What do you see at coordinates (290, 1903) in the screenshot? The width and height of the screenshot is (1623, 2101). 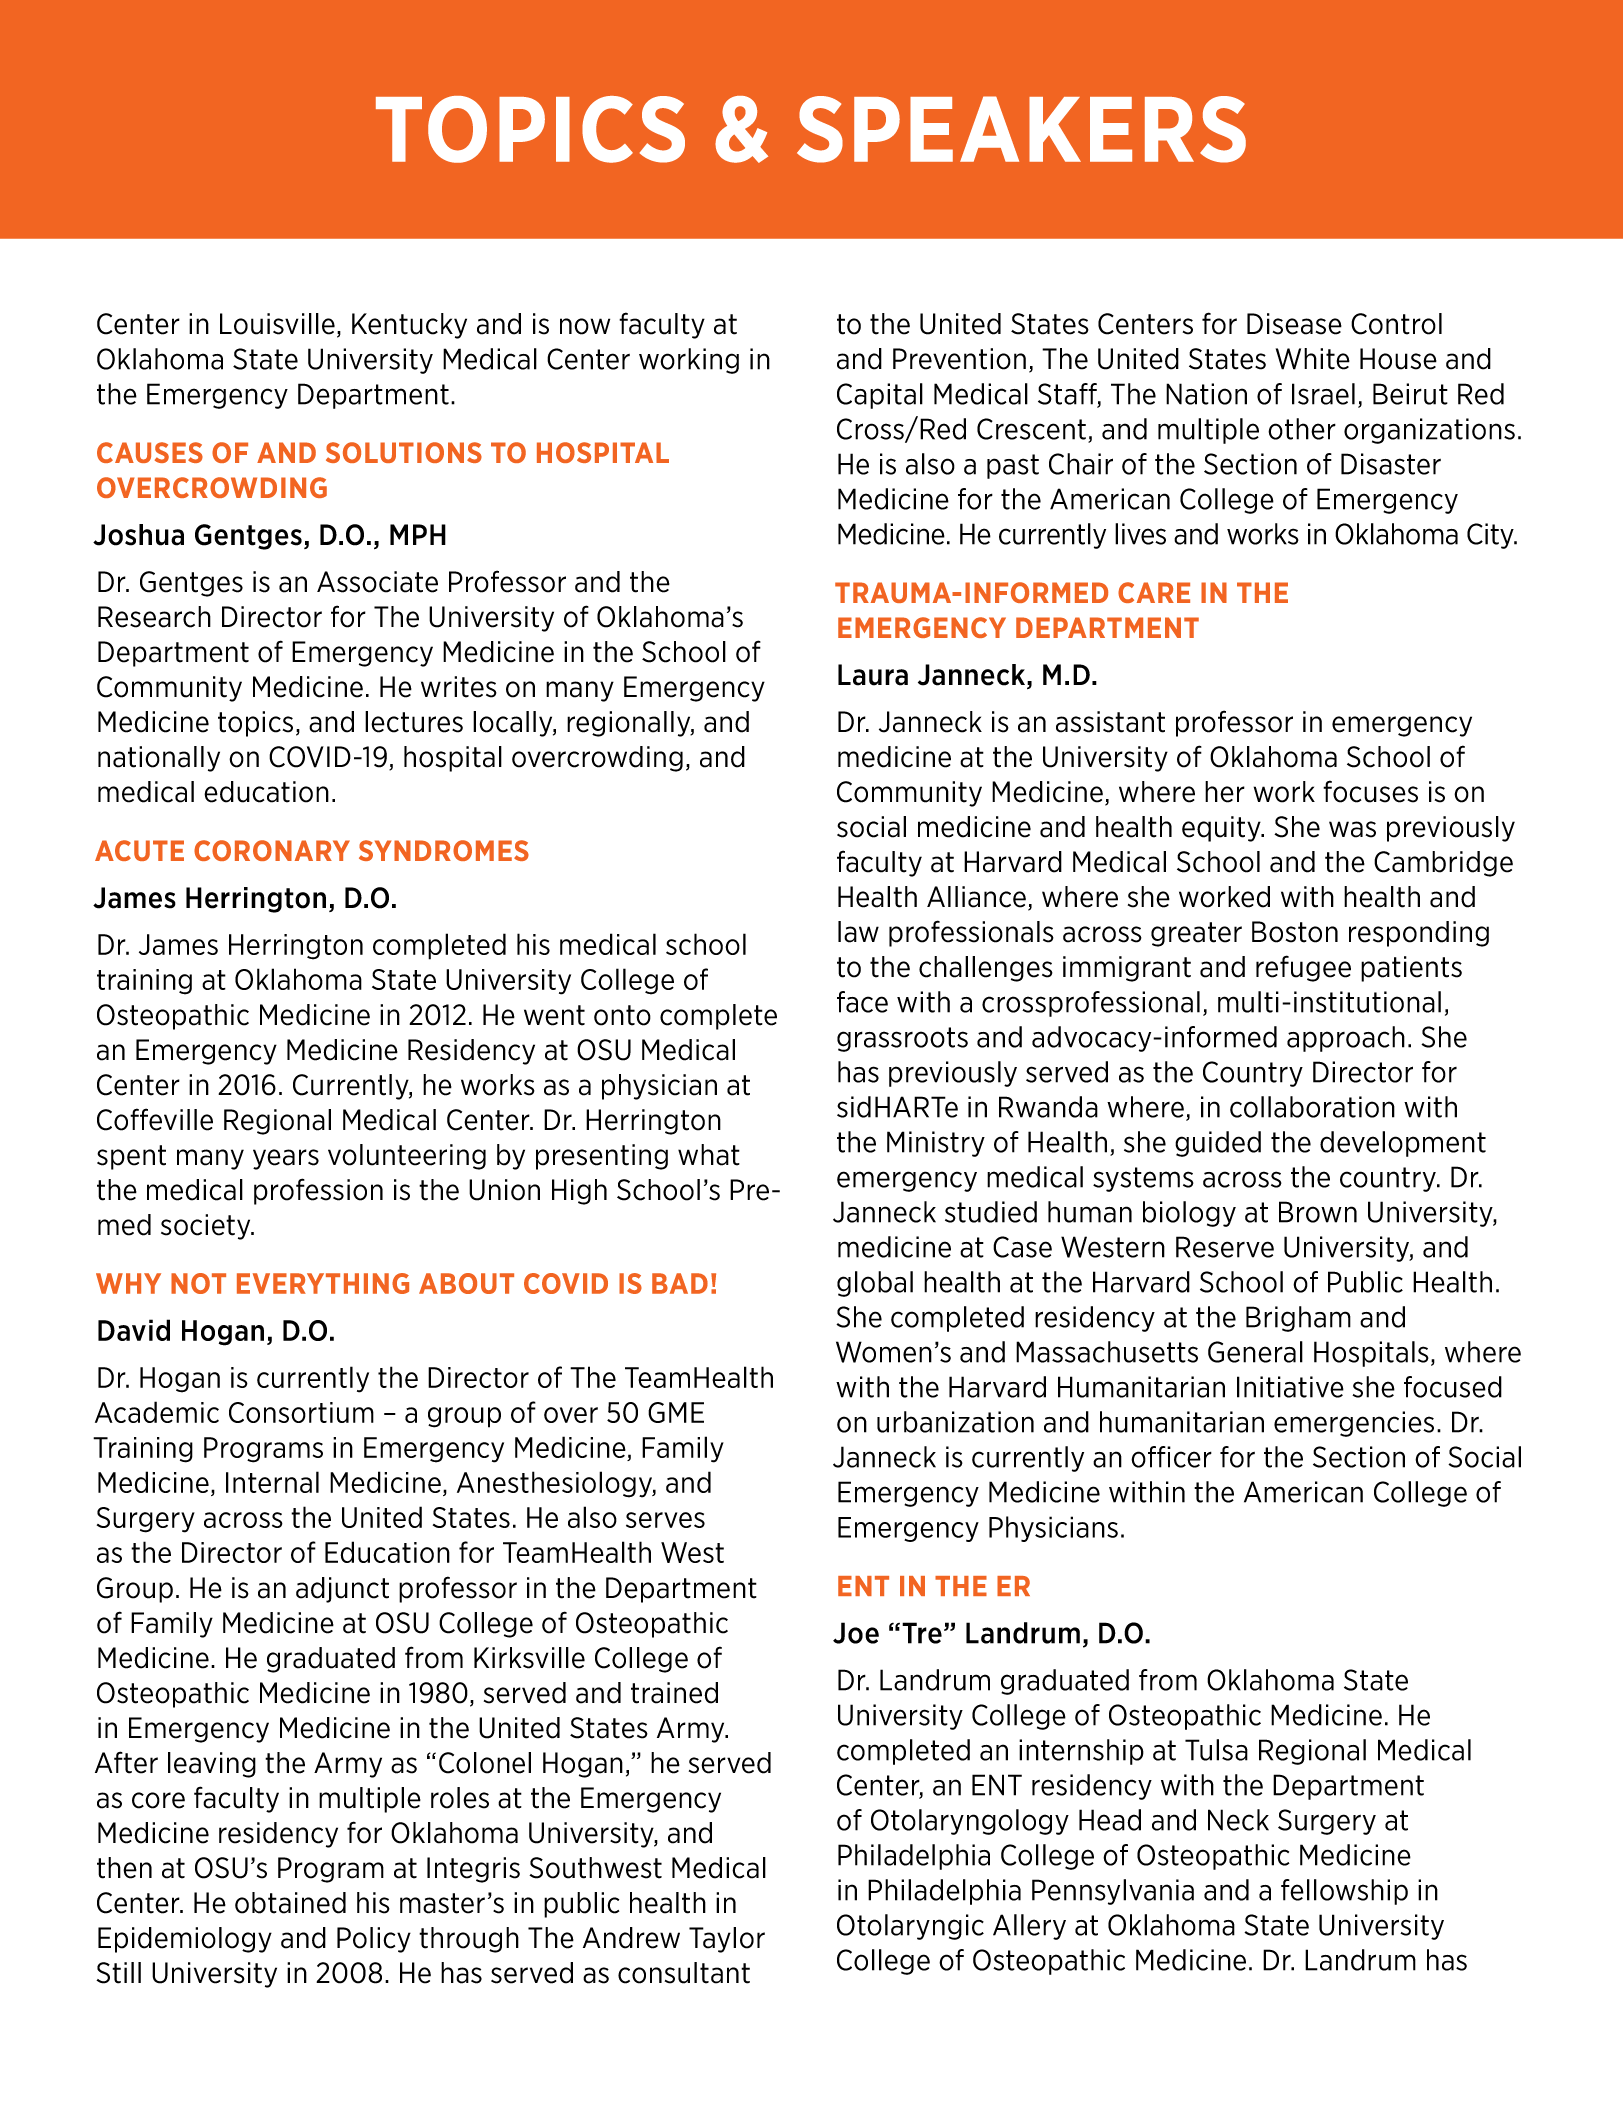 I see `obtained` at bounding box center [290, 1903].
